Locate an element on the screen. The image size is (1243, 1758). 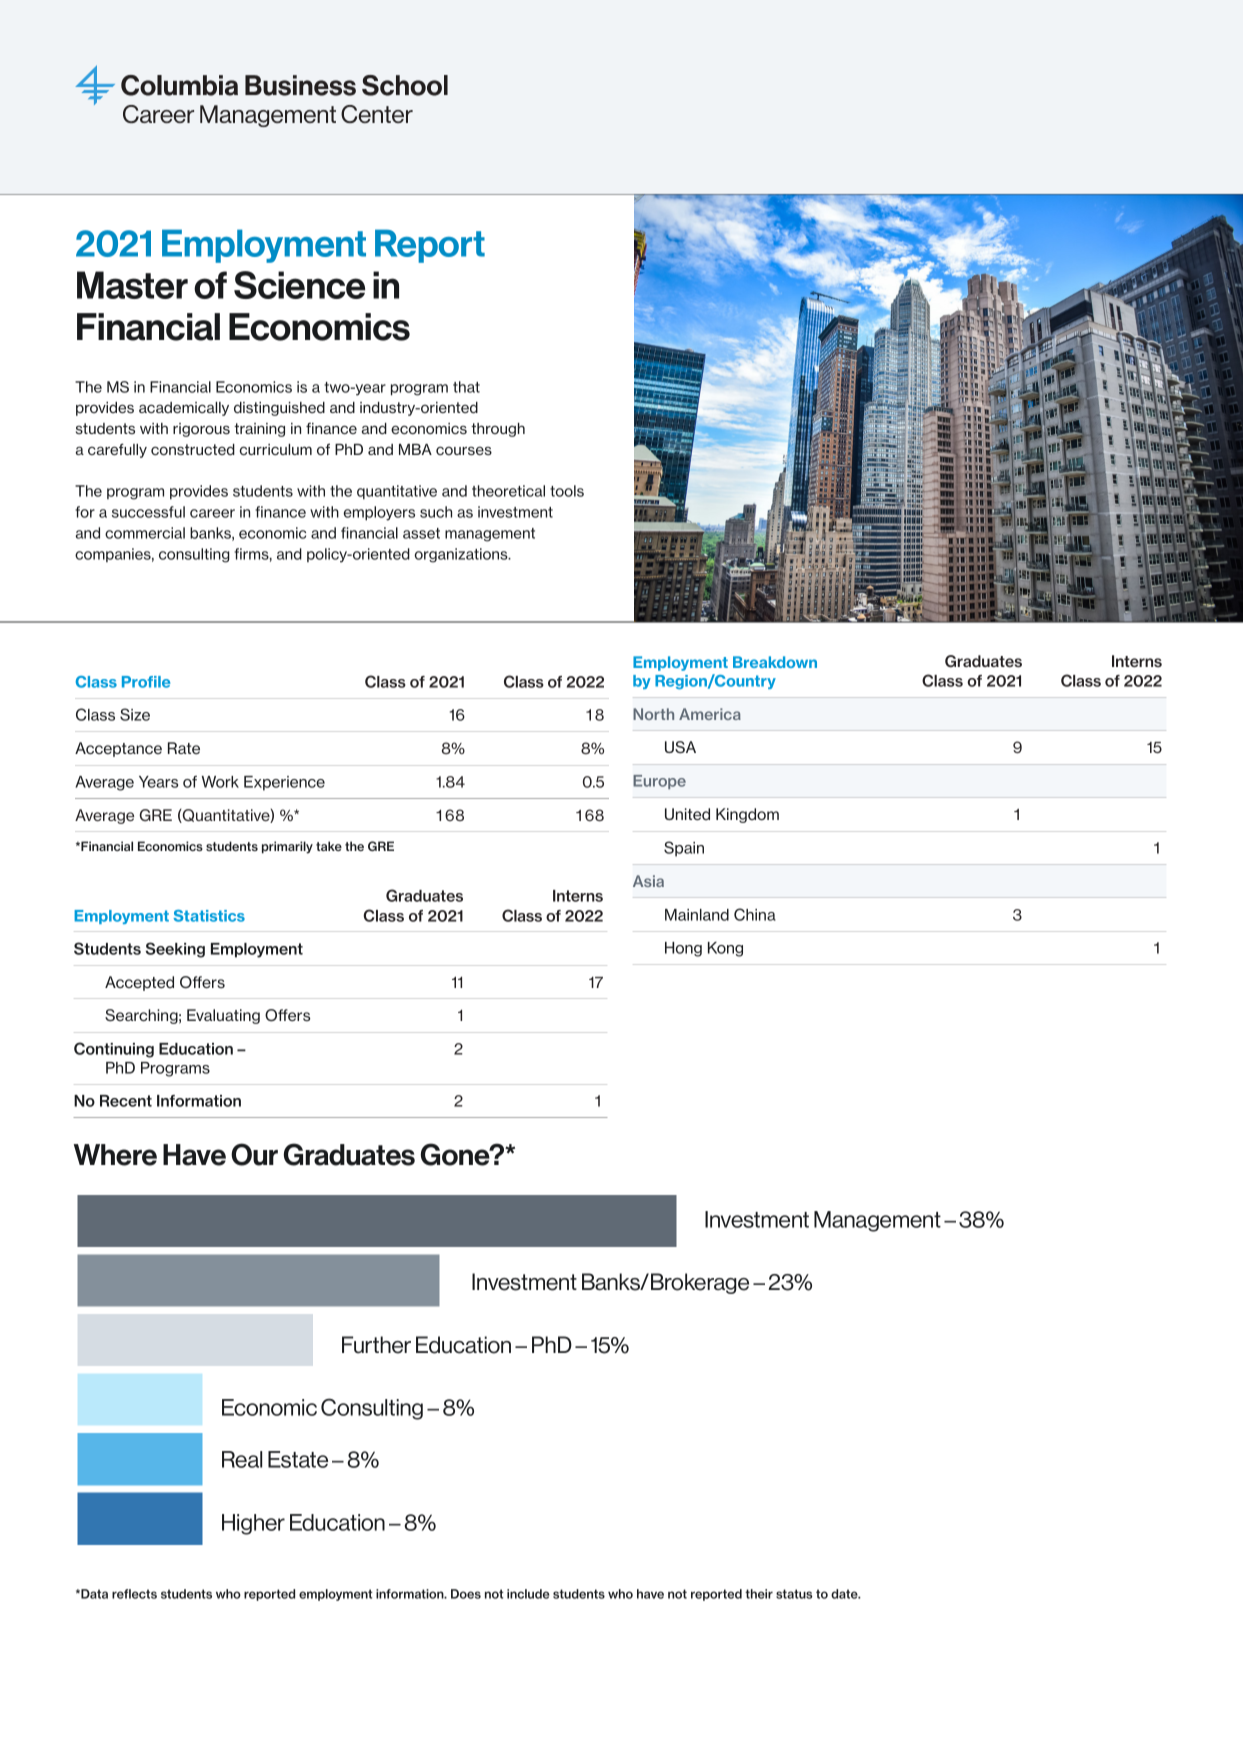
Kong is located at coordinates (725, 949).
